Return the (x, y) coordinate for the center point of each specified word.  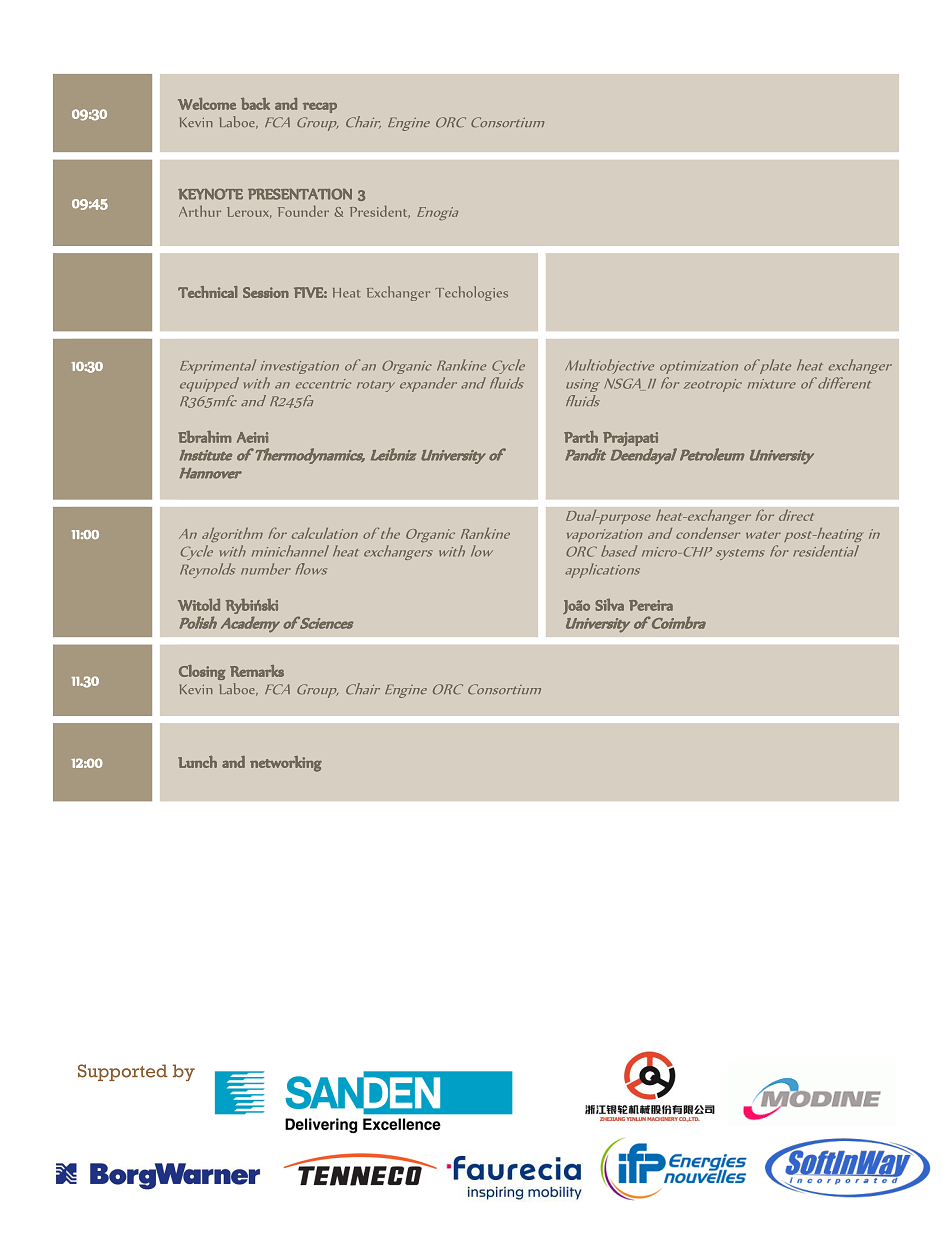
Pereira (651, 605)
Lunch (197, 762)
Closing (202, 672)
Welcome (207, 104)
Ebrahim (204, 437)
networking (286, 764)
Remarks (257, 671)
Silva (609, 605)
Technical (207, 292)
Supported (123, 1072)
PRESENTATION (300, 194)
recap (320, 107)
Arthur (200, 211)
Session (266, 292)
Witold (199, 604)
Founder (303, 211)
